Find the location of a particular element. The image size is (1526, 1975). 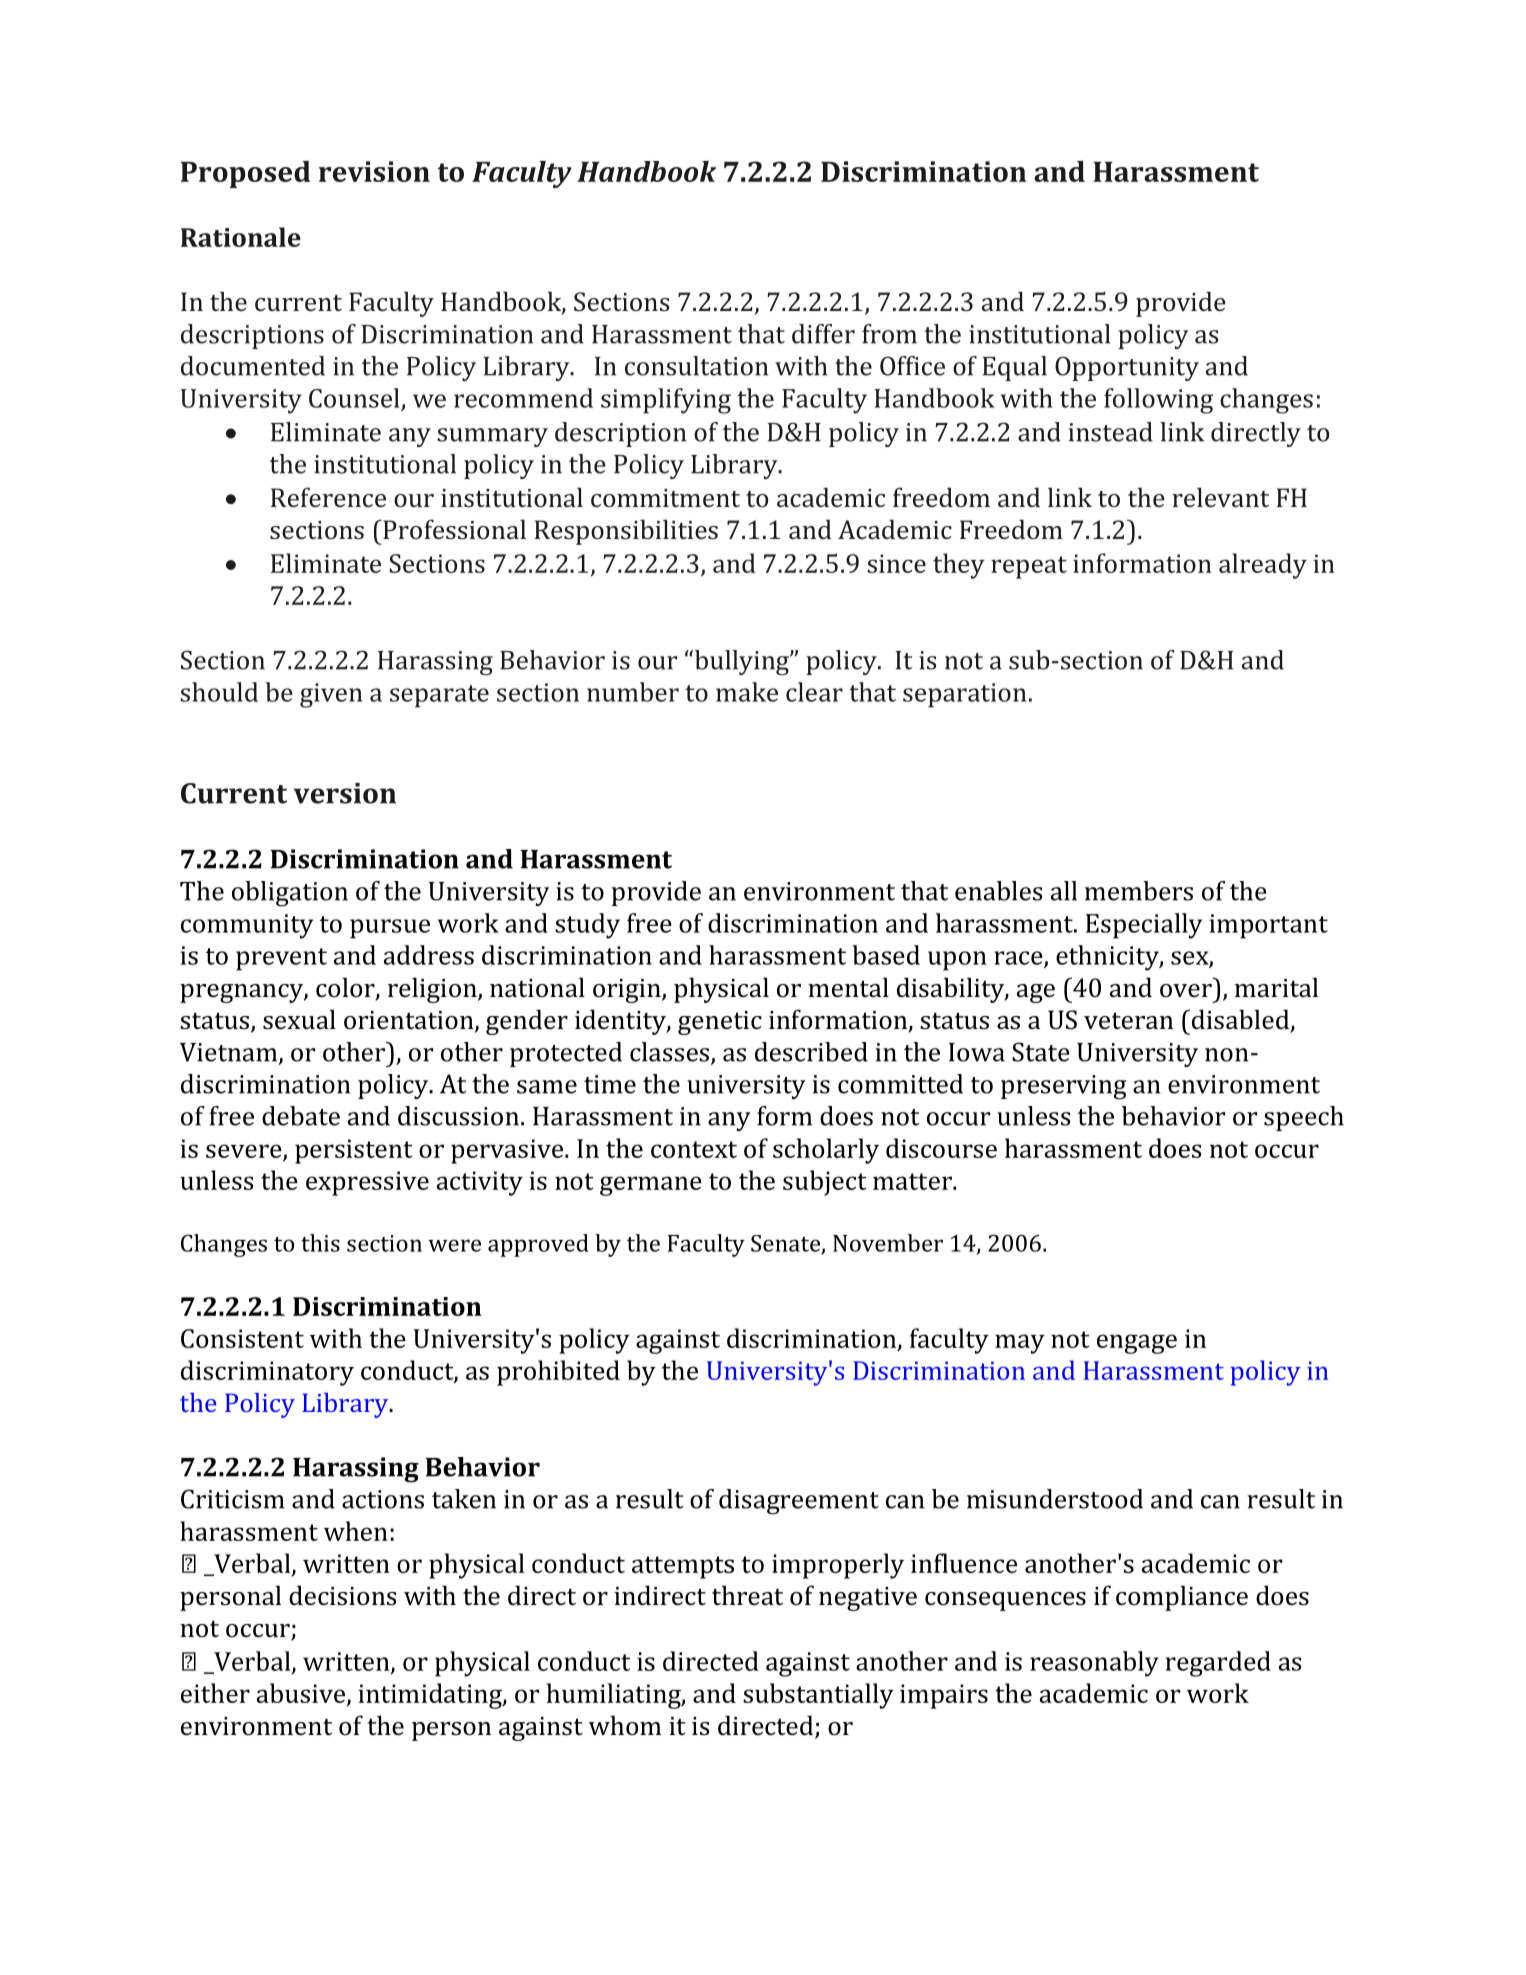

physical is located at coordinates (721, 990).
